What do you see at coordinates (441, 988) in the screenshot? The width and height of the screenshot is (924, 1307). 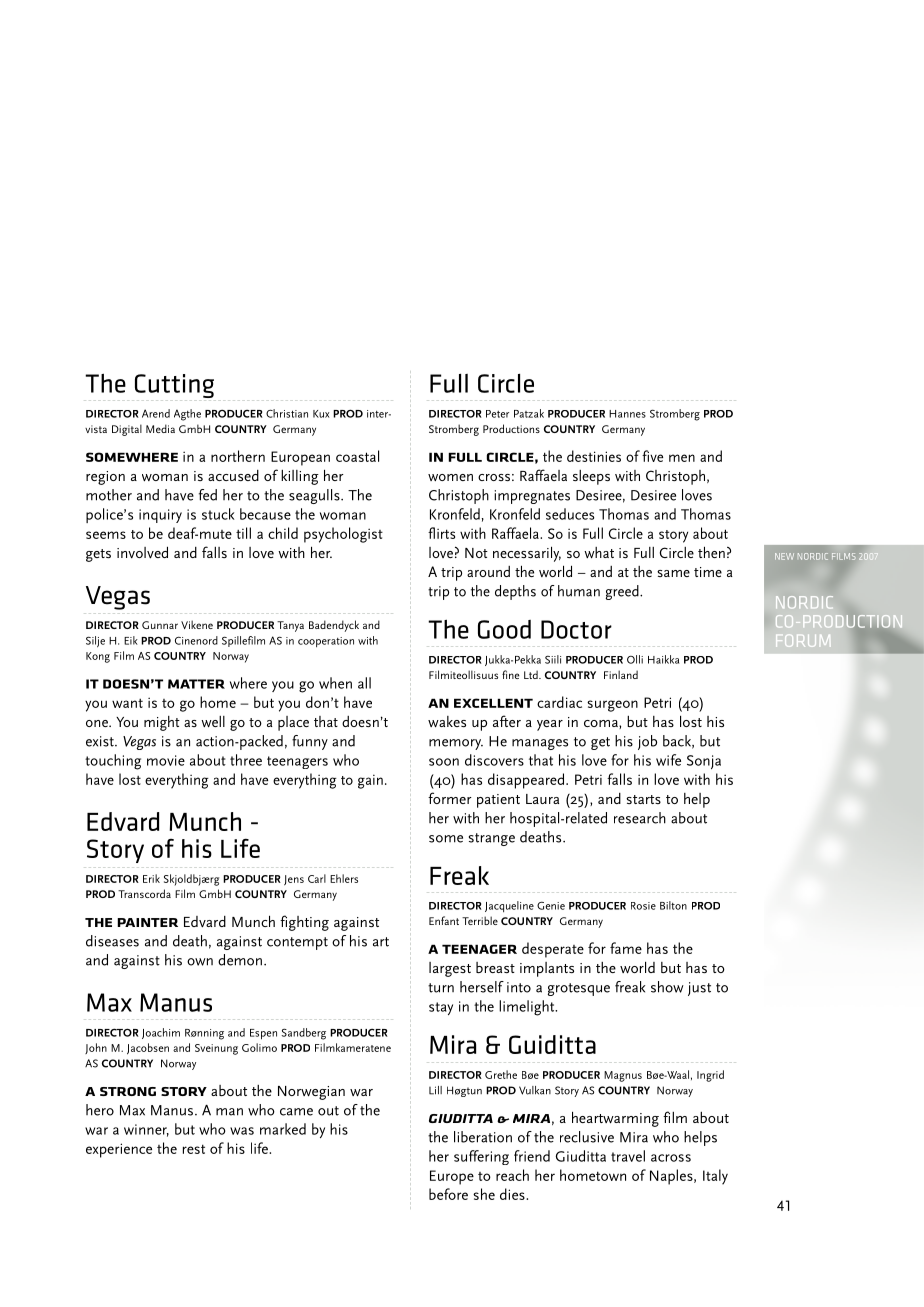 I see `turn` at bounding box center [441, 988].
